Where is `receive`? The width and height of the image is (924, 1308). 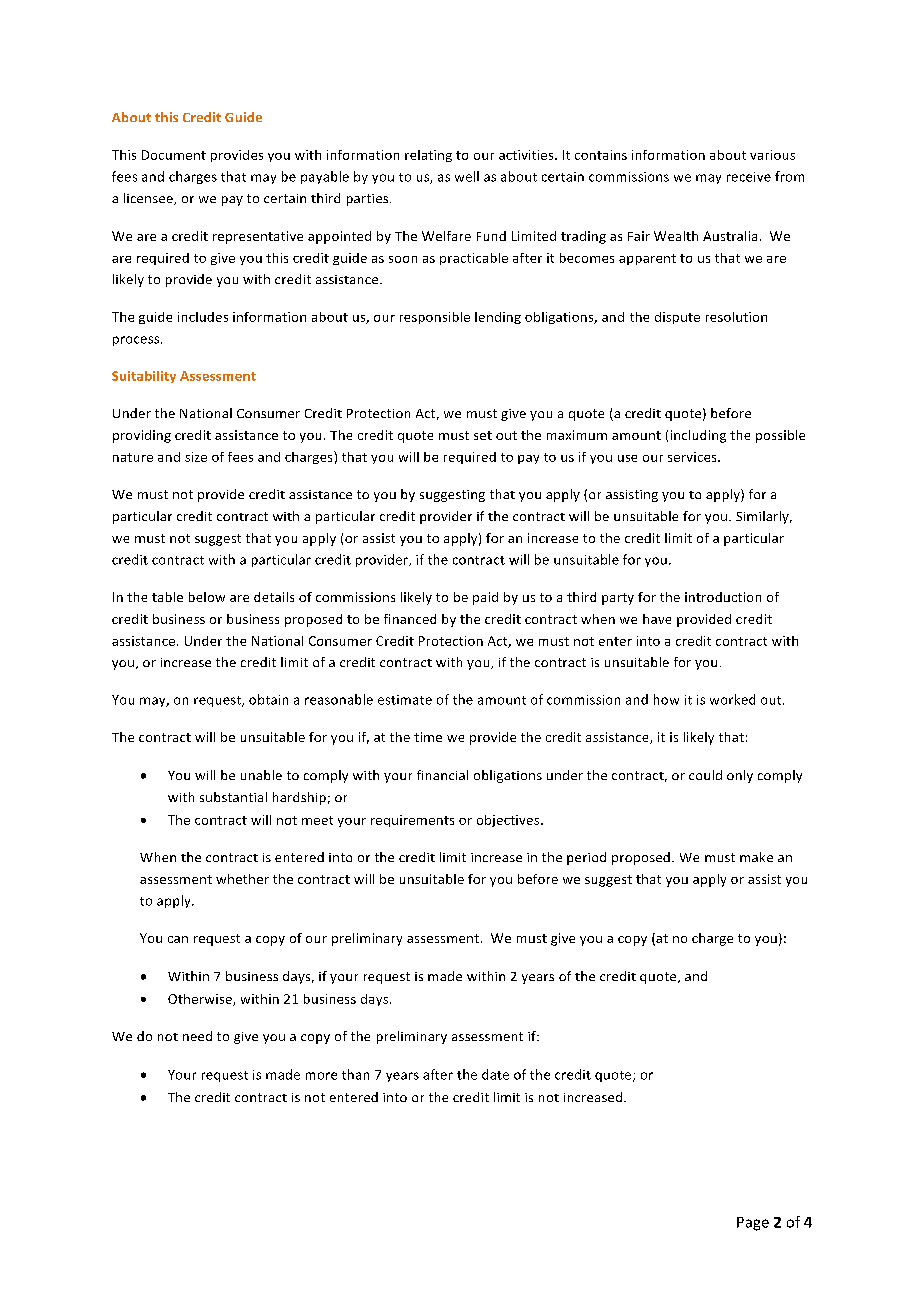 receive is located at coordinates (749, 177).
